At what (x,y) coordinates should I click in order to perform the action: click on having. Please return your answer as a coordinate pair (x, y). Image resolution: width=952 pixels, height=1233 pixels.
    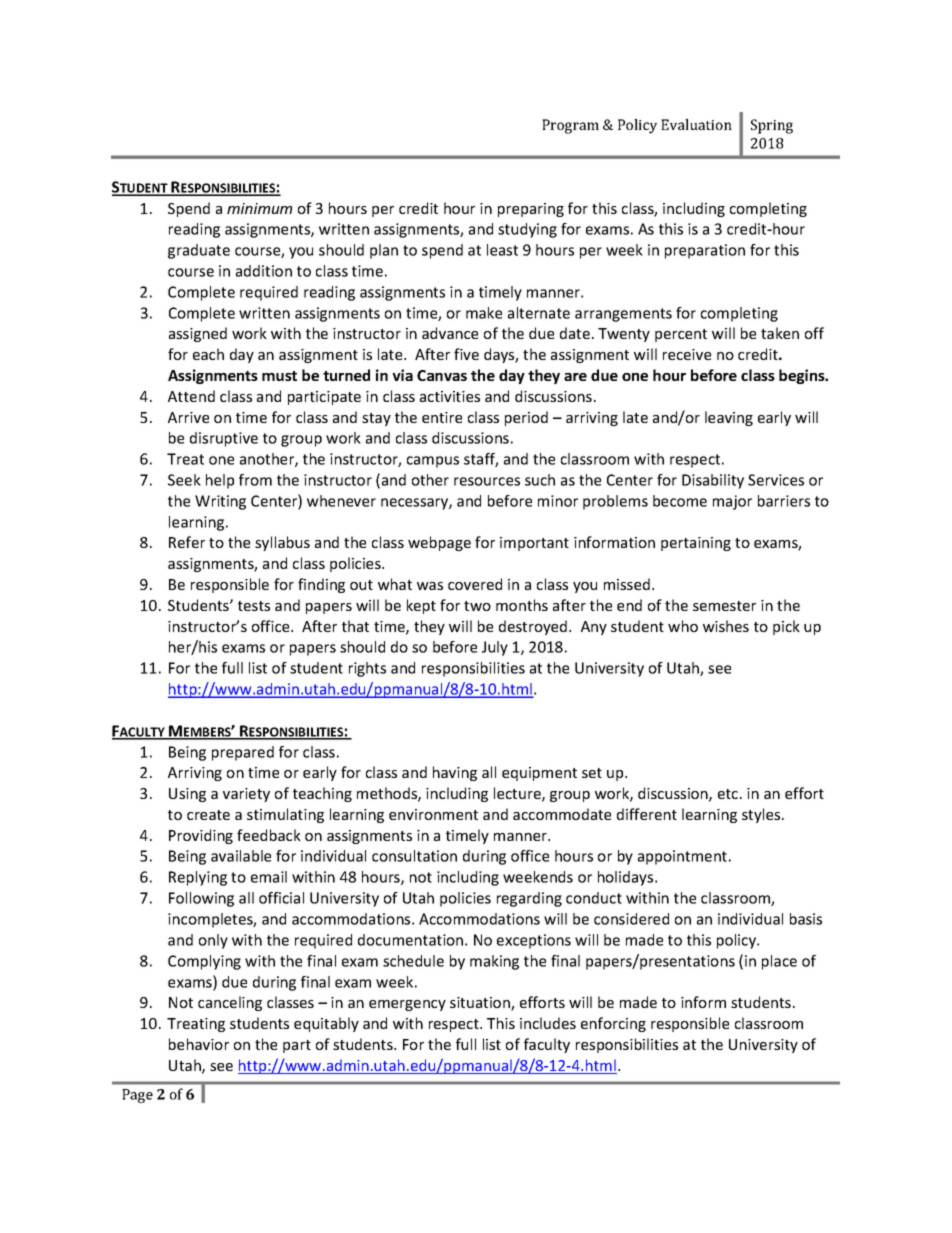
    Looking at the image, I should click on (455, 773).
